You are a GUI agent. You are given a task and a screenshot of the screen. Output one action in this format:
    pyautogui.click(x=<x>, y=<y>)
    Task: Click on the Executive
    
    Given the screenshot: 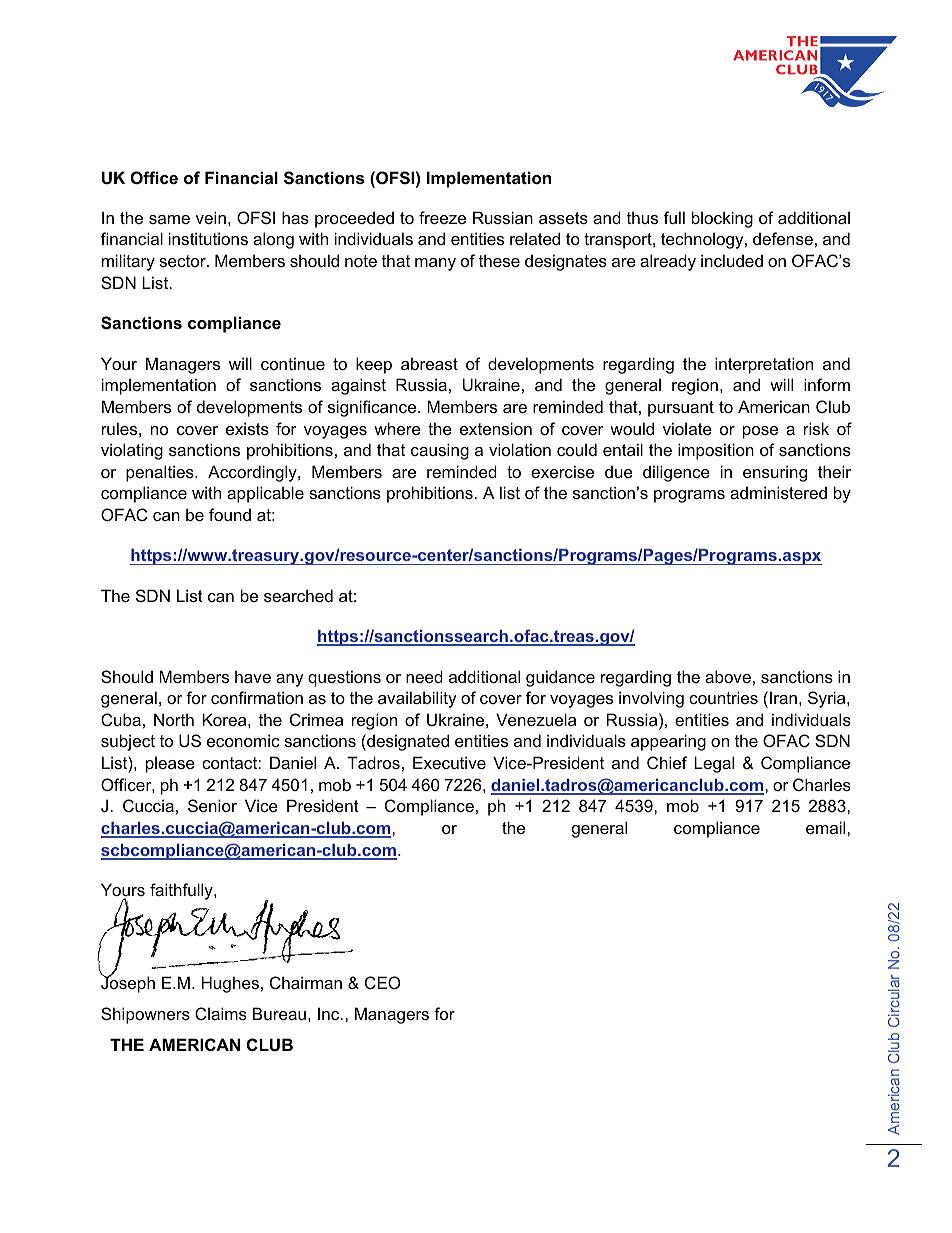 What is the action you would take?
    pyautogui.click(x=449, y=762)
